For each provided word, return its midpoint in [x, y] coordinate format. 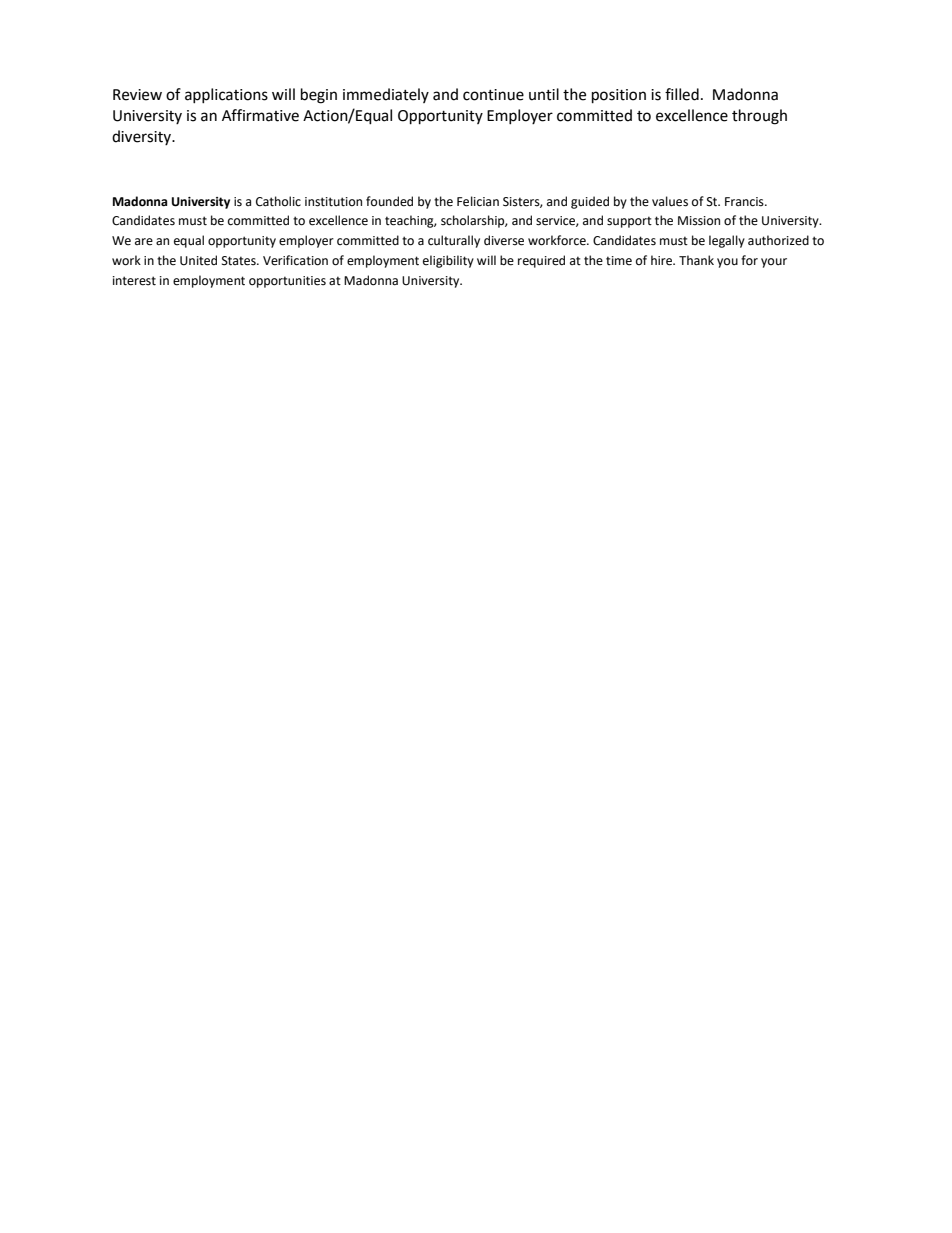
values [670, 201]
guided [590, 202]
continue [493, 95]
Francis [745, 202]
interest [134, 281]
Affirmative [260, 115]
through [759, 117]
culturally [454, 241]
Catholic [278, 201]
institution [333, 202]
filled [682, 94]
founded [389, 201]
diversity [142, 137]
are [144, 242]
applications [226, 95]
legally [727, 241]
